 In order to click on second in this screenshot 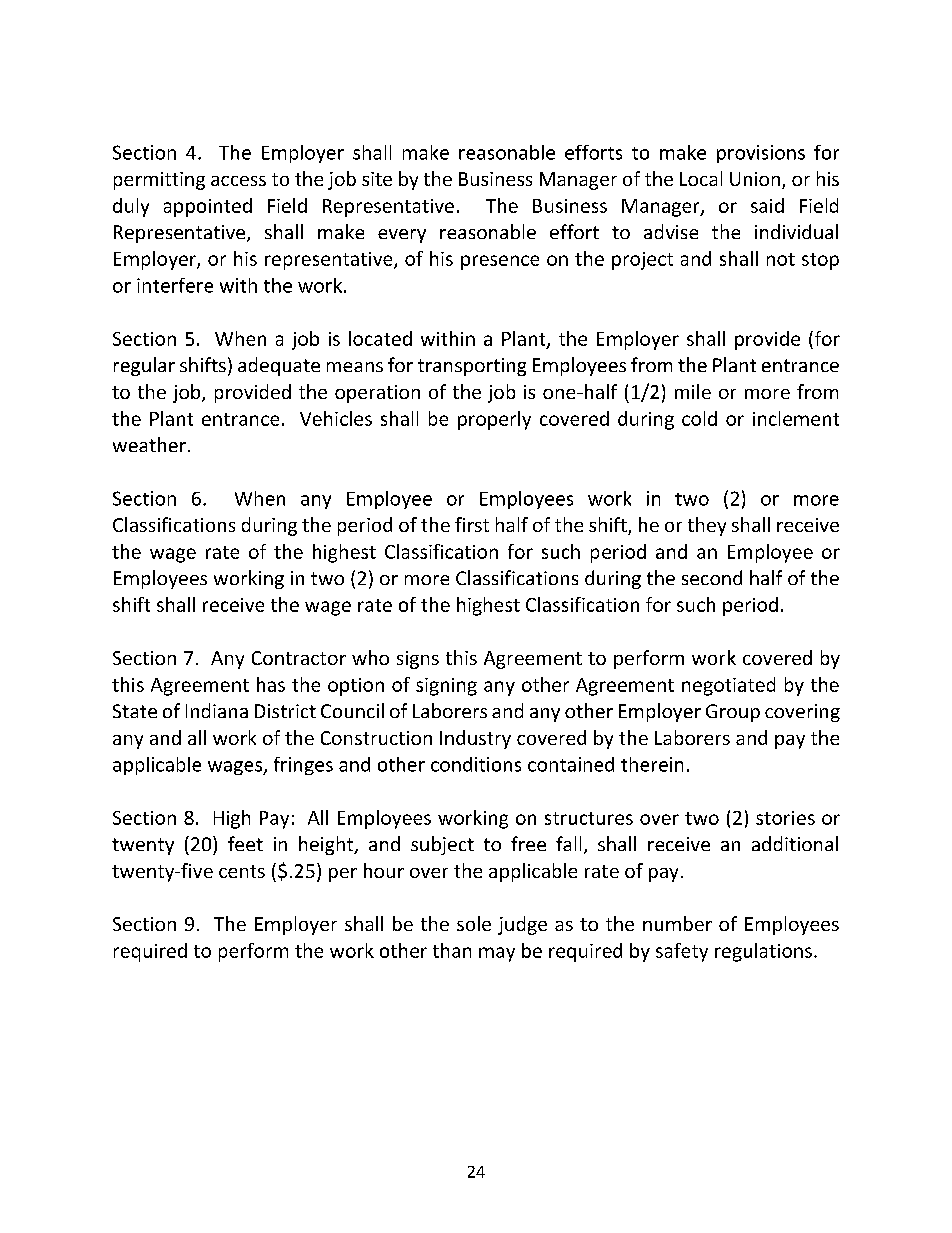, I will do `click(712, 577)`.
